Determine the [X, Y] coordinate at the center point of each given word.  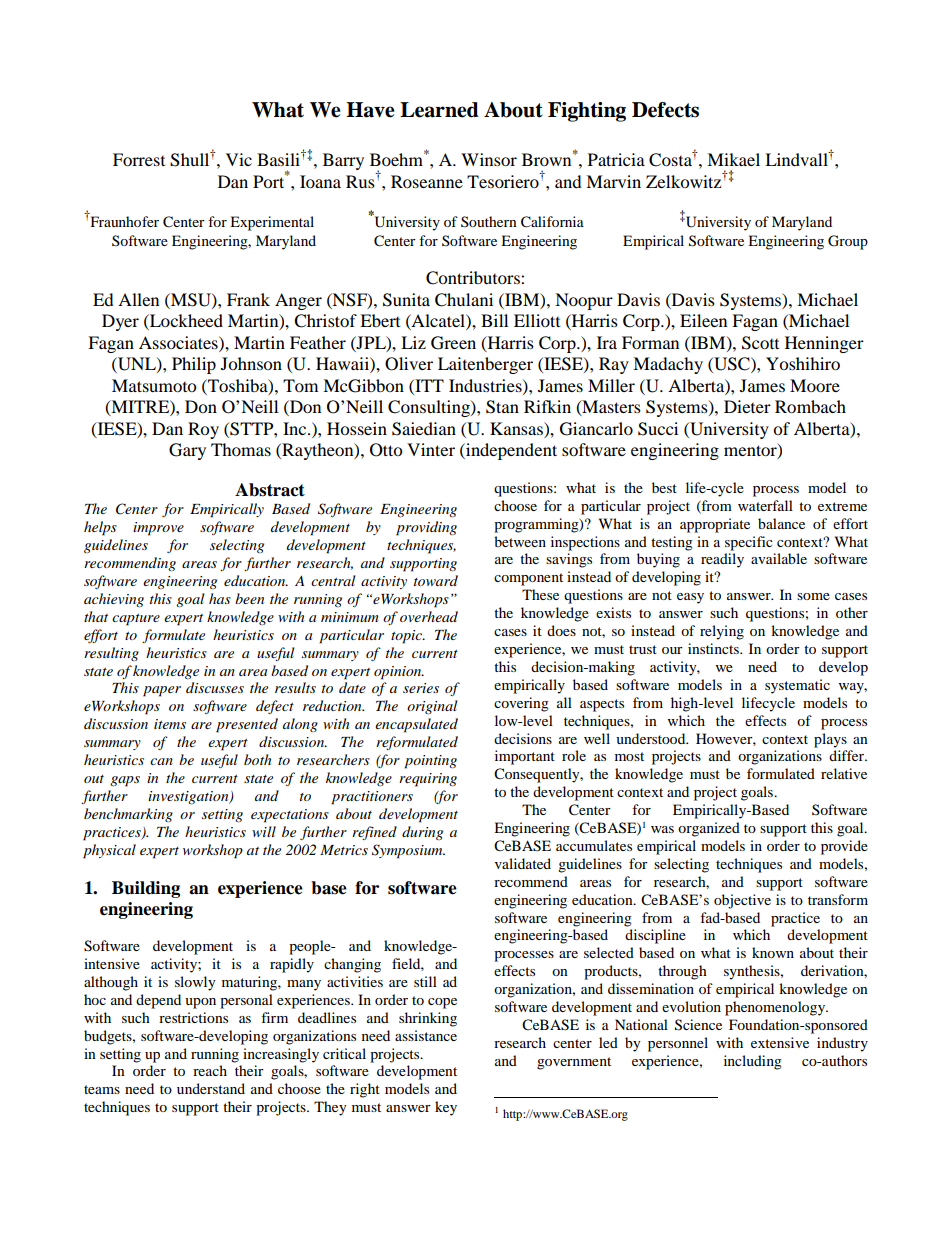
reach [210, 1070]
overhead [429, 616]
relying [722, 632]
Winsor [489, 159]
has [220, 598]
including [753, 1062]
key [446, 1108]
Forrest [139, 159]
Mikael [733, 159]
